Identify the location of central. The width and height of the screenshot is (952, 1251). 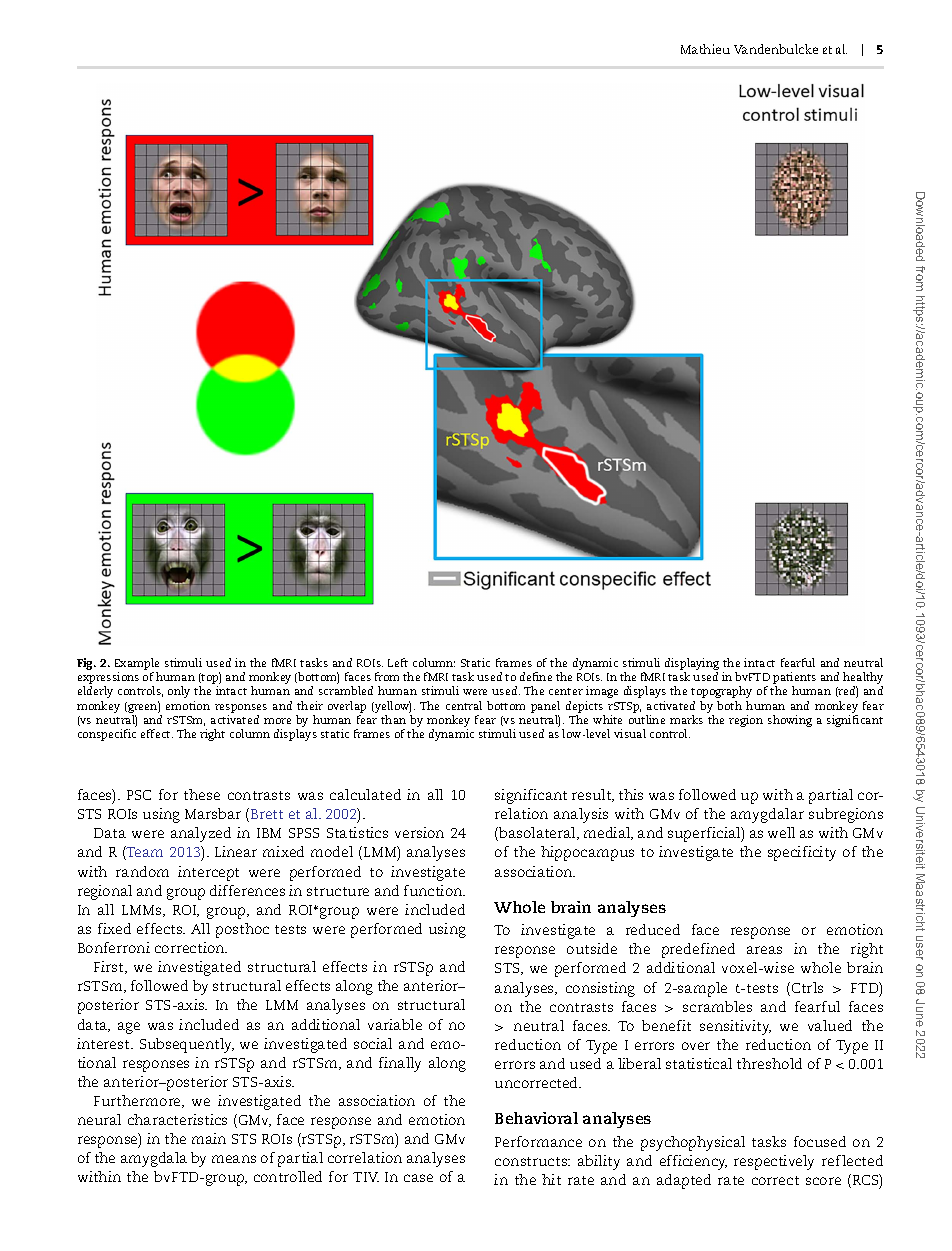
(464, 705).
